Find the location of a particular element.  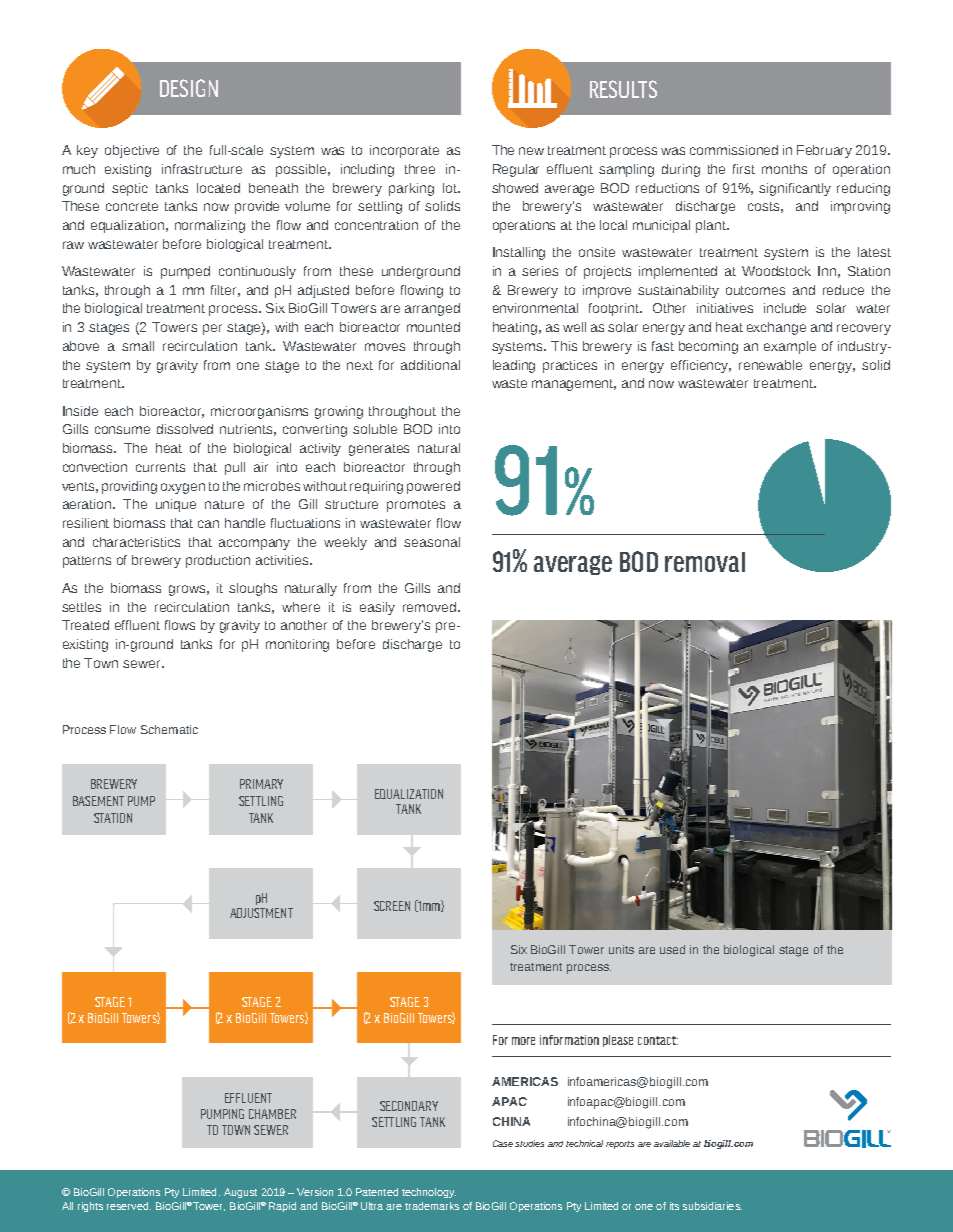

reserved is located at coordinates (129, 1206).
